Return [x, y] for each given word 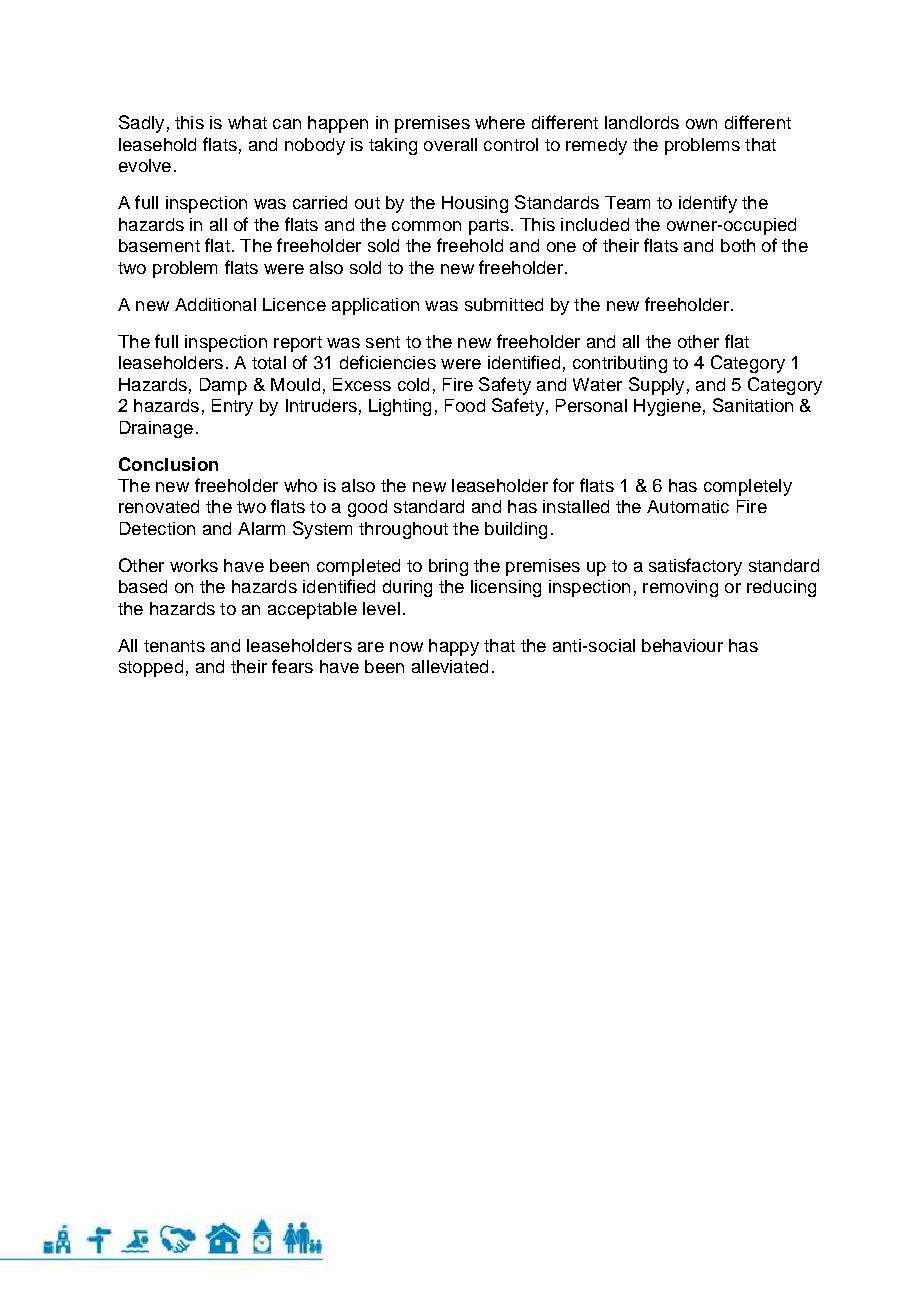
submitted [504, 304]
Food [465, 405]
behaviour [682, 645]
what [247, 122]
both [738, 245]
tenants [174, 646]
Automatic [688, 506]
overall [450, 144]
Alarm [261, 528]
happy [454, 647]
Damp [223, 386]
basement [159, 245]
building [516, 530]
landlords [642, 122]
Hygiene [667, 407]
